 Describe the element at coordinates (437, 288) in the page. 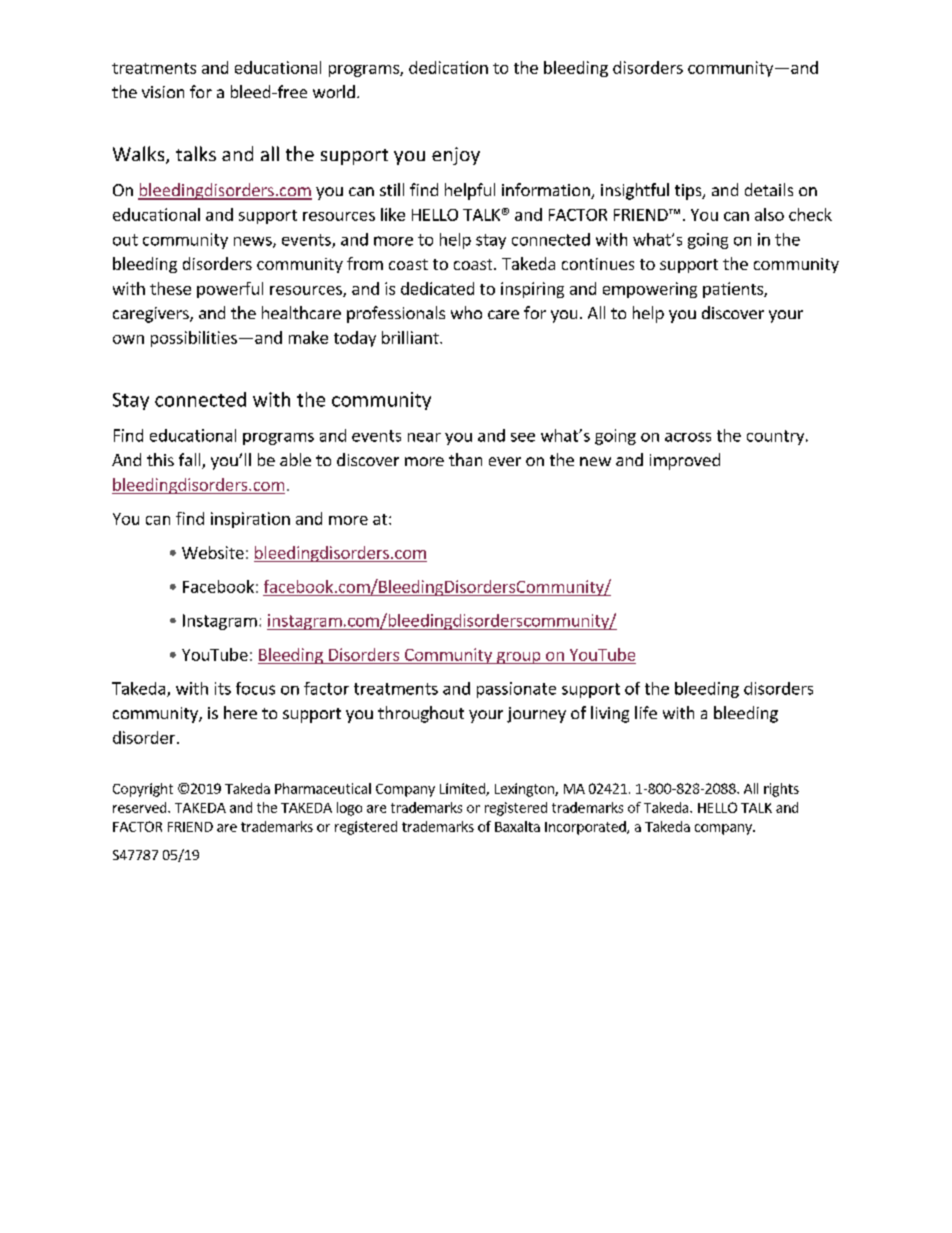

I see `dedicated` at that location.
